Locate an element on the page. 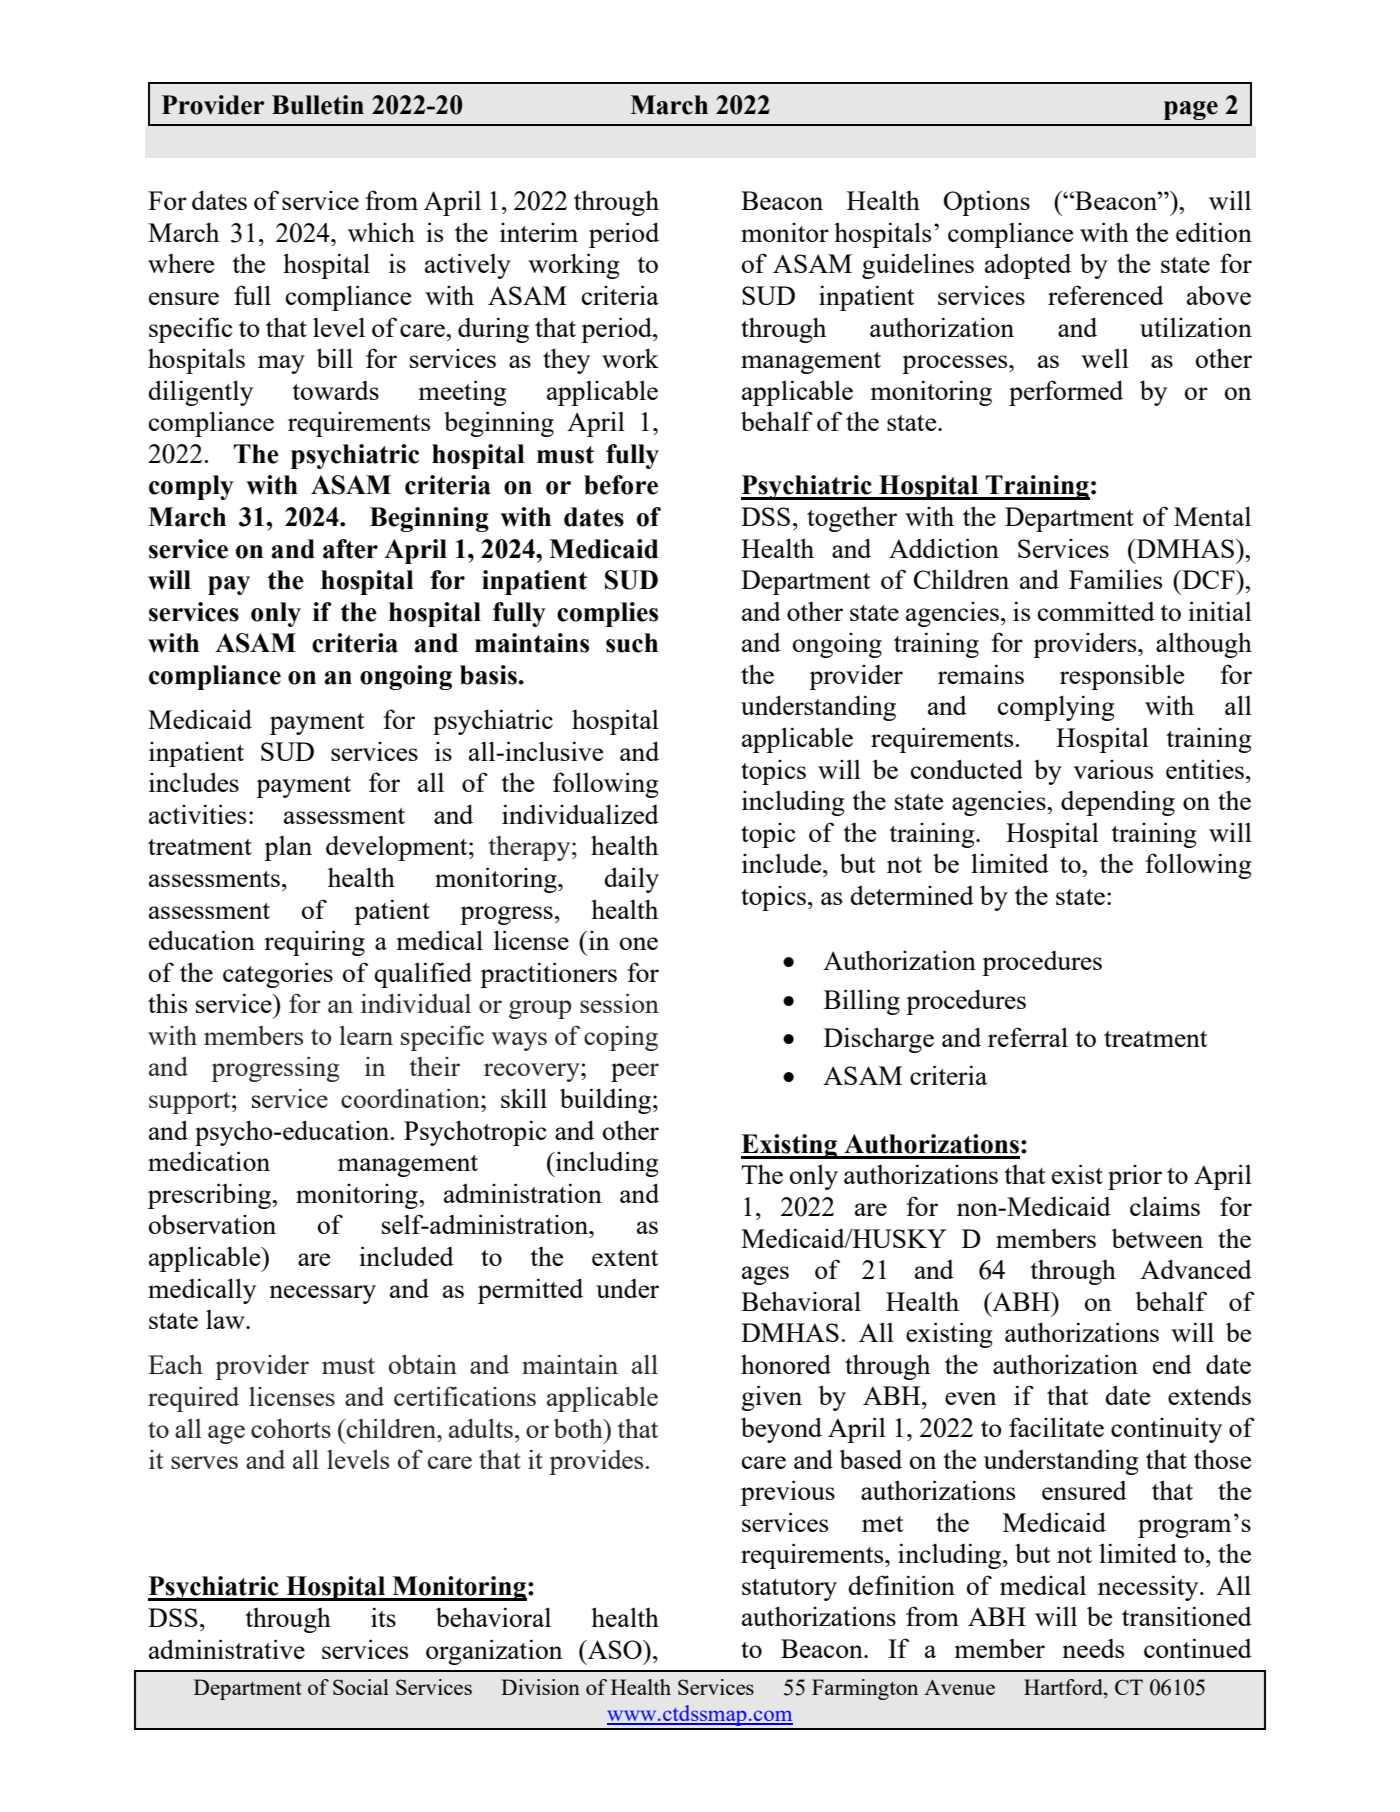 Image resolution: width=1400 pixels, height=1812 pixels. administrative is located at coordinates (227, 1649).
